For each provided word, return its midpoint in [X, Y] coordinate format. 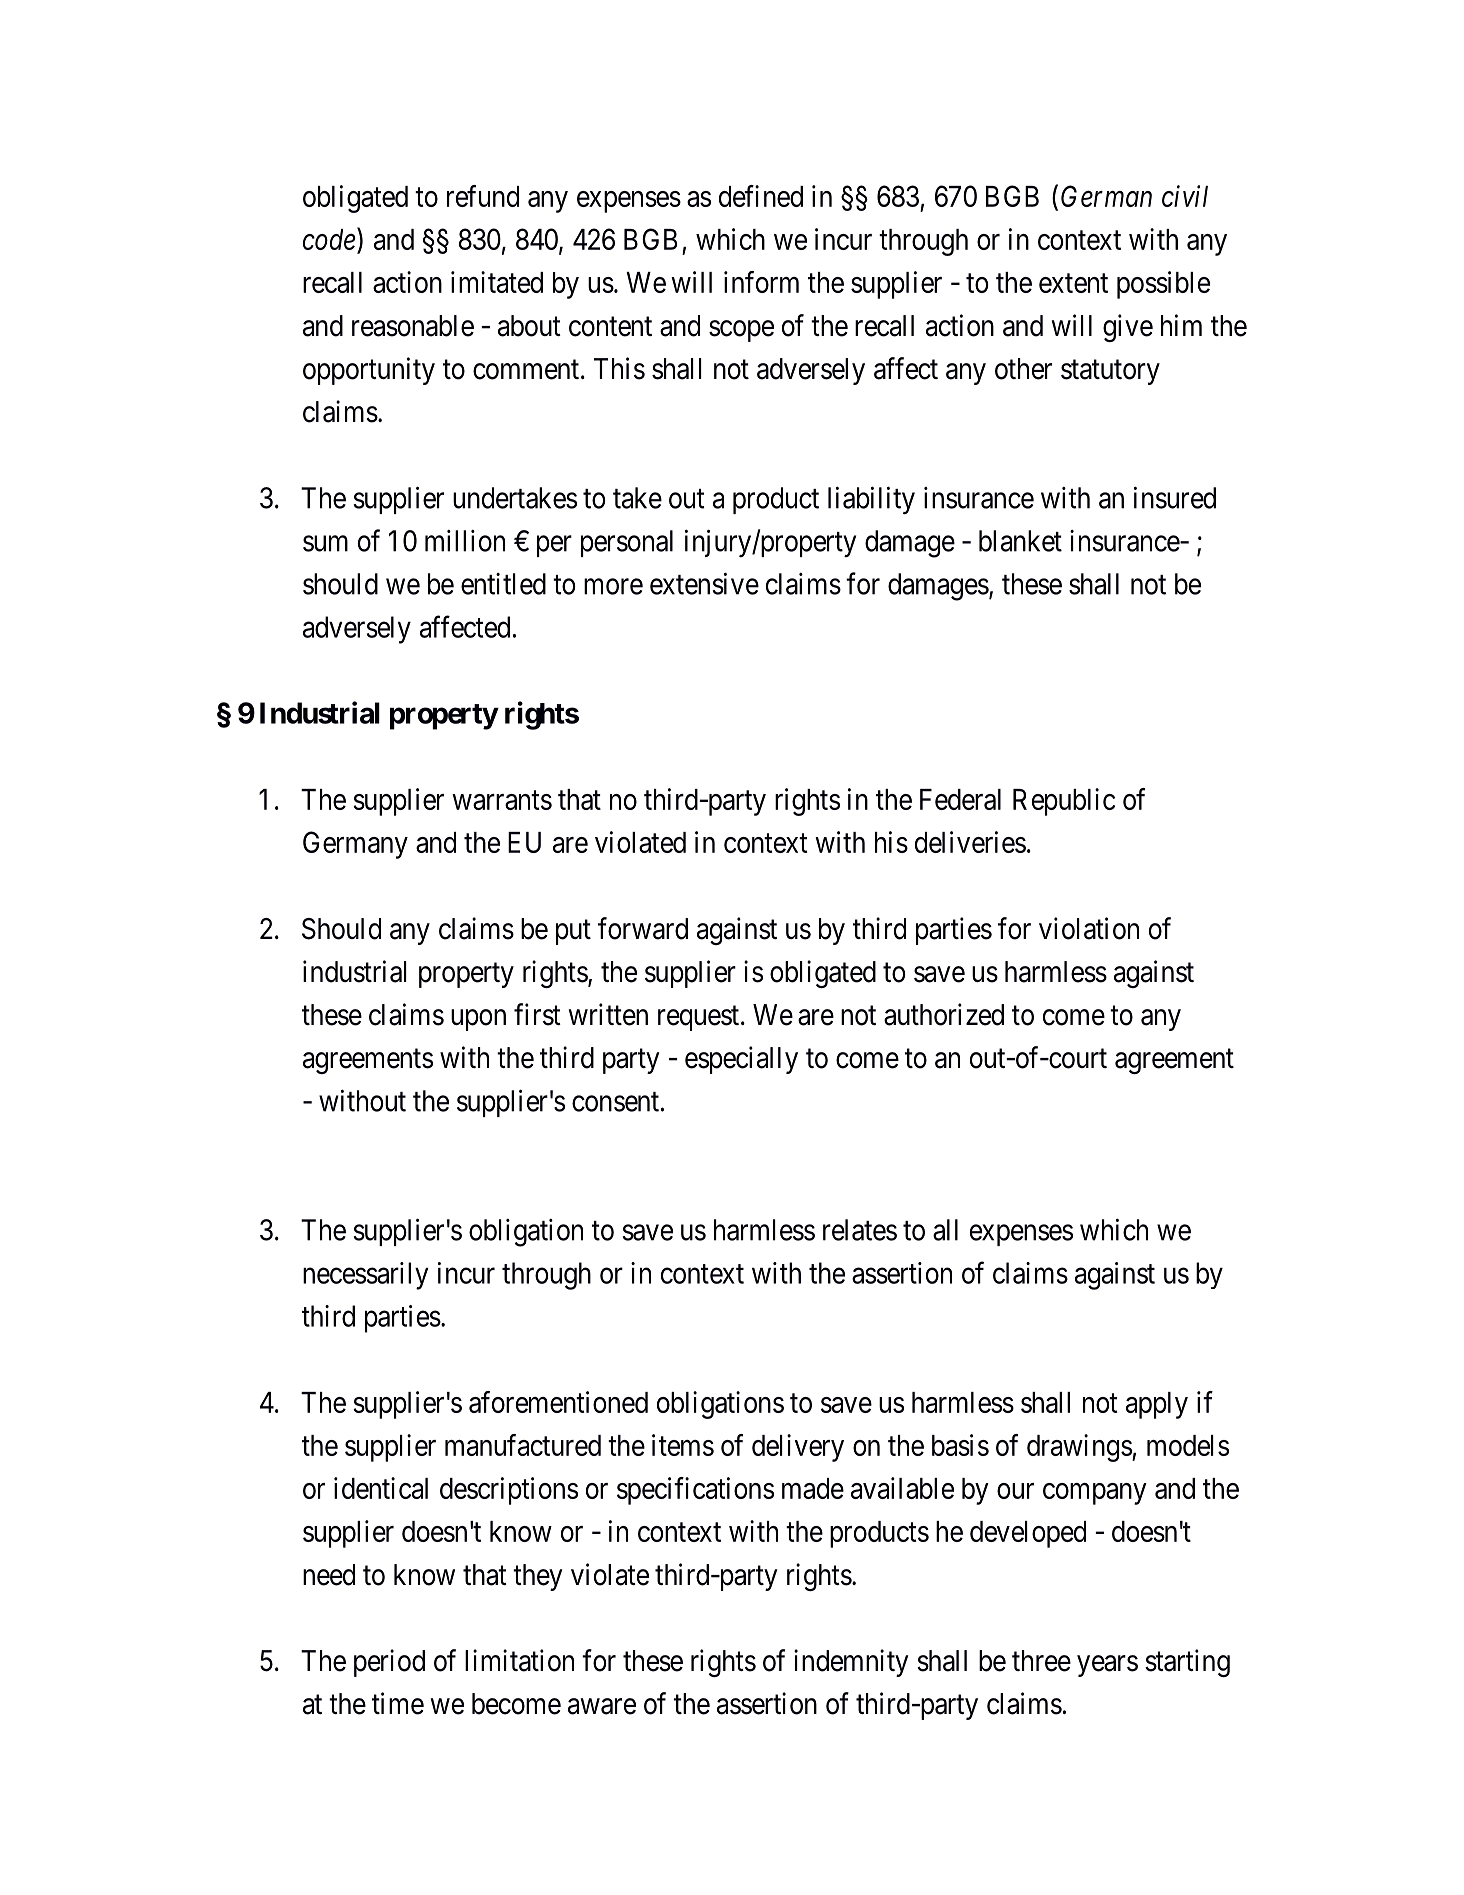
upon [478, 1020]
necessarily [365, 1276]
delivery [798, 1448]
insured [1175, 497]
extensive [704, 583]
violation [1089, 928]
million [465, 541]
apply [1157, 1405]
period [389, 1663]
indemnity [851, 1663]
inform [761, 282]
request [700, 1018]
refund [483, 196]
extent [1073, 283]
